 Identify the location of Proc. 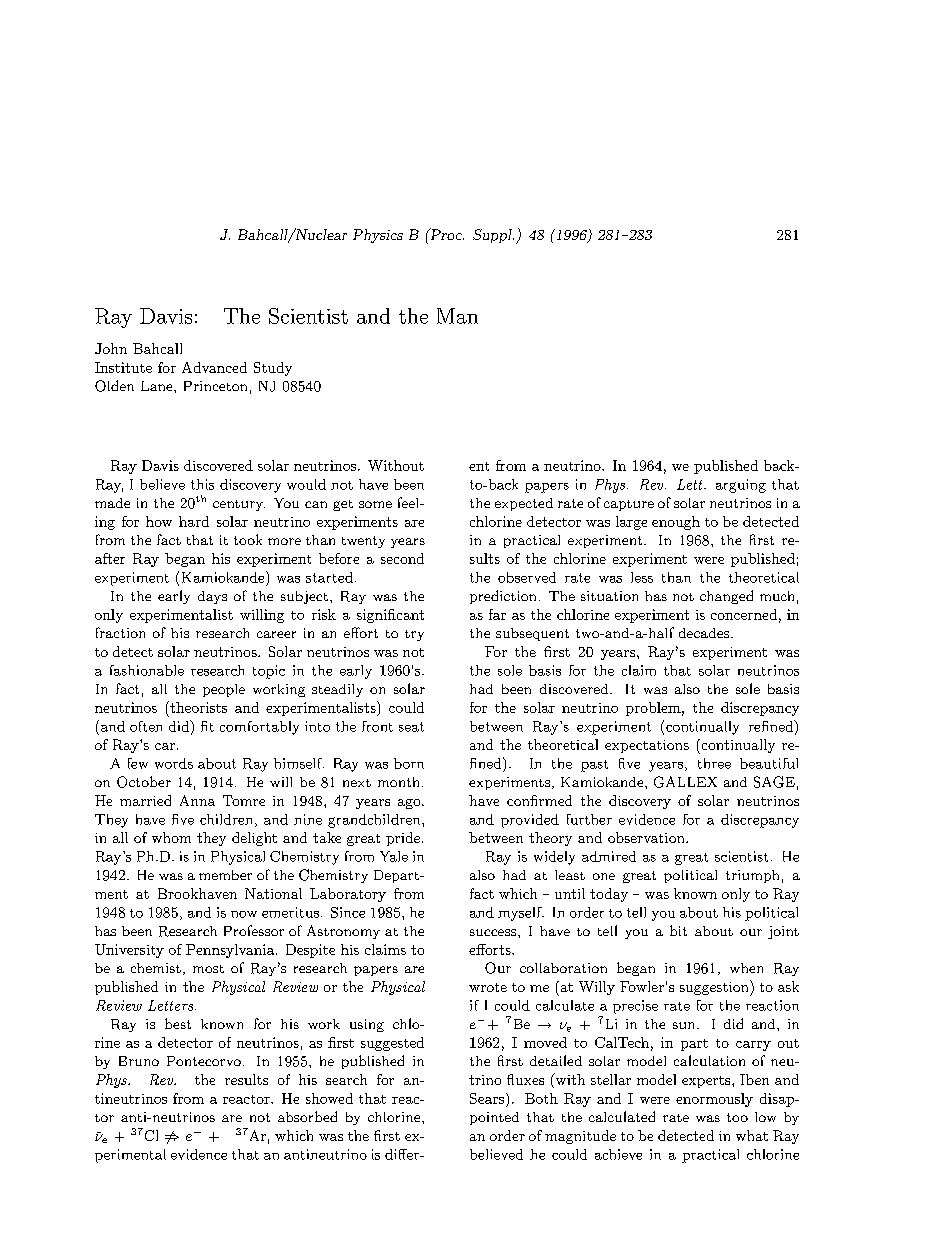
(446, 234).
